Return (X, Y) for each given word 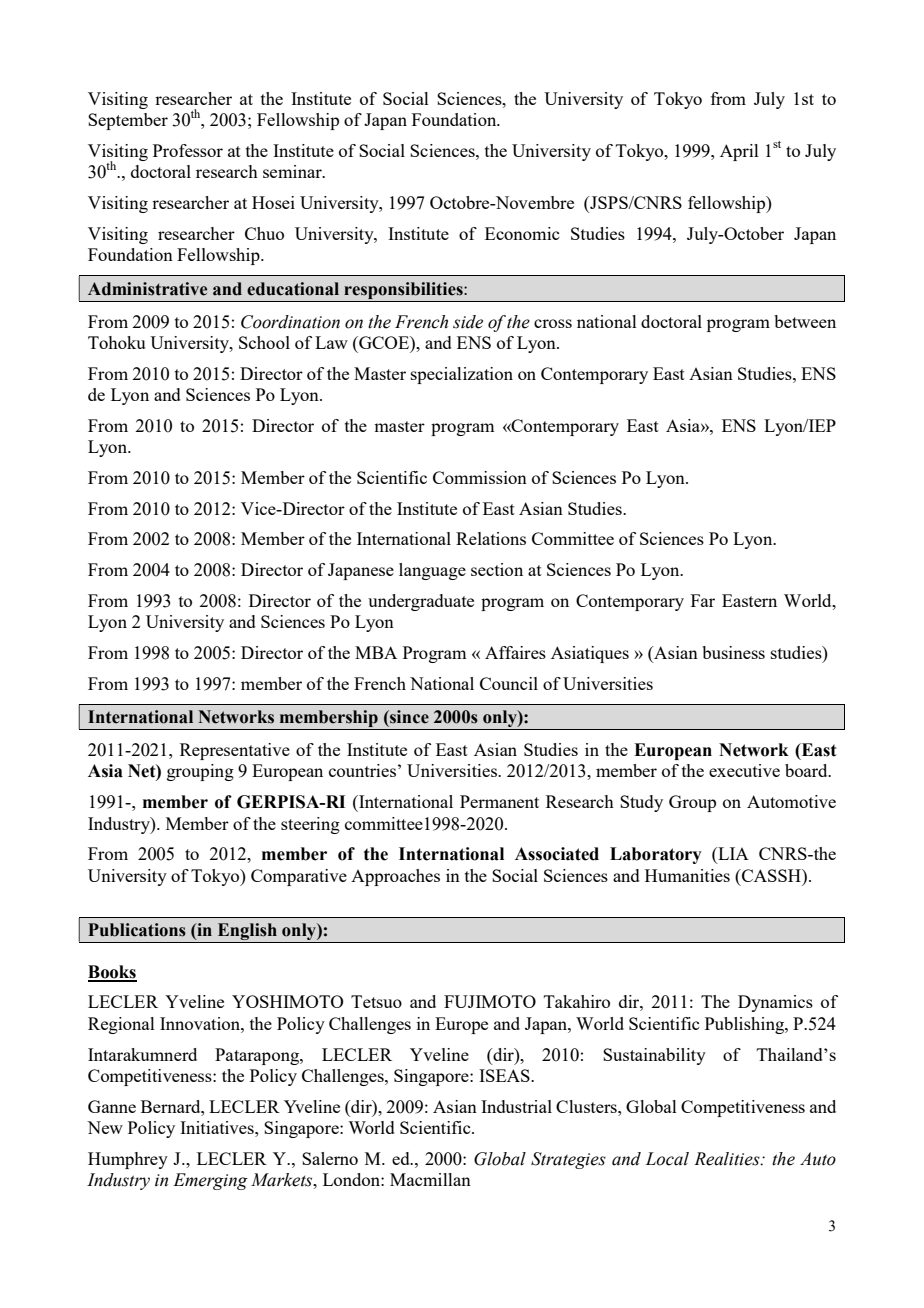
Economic (522, 233)
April (739, 152)
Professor (188, 150)
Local (667, 1159)
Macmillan (430, 1179)
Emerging (210, 1181)
